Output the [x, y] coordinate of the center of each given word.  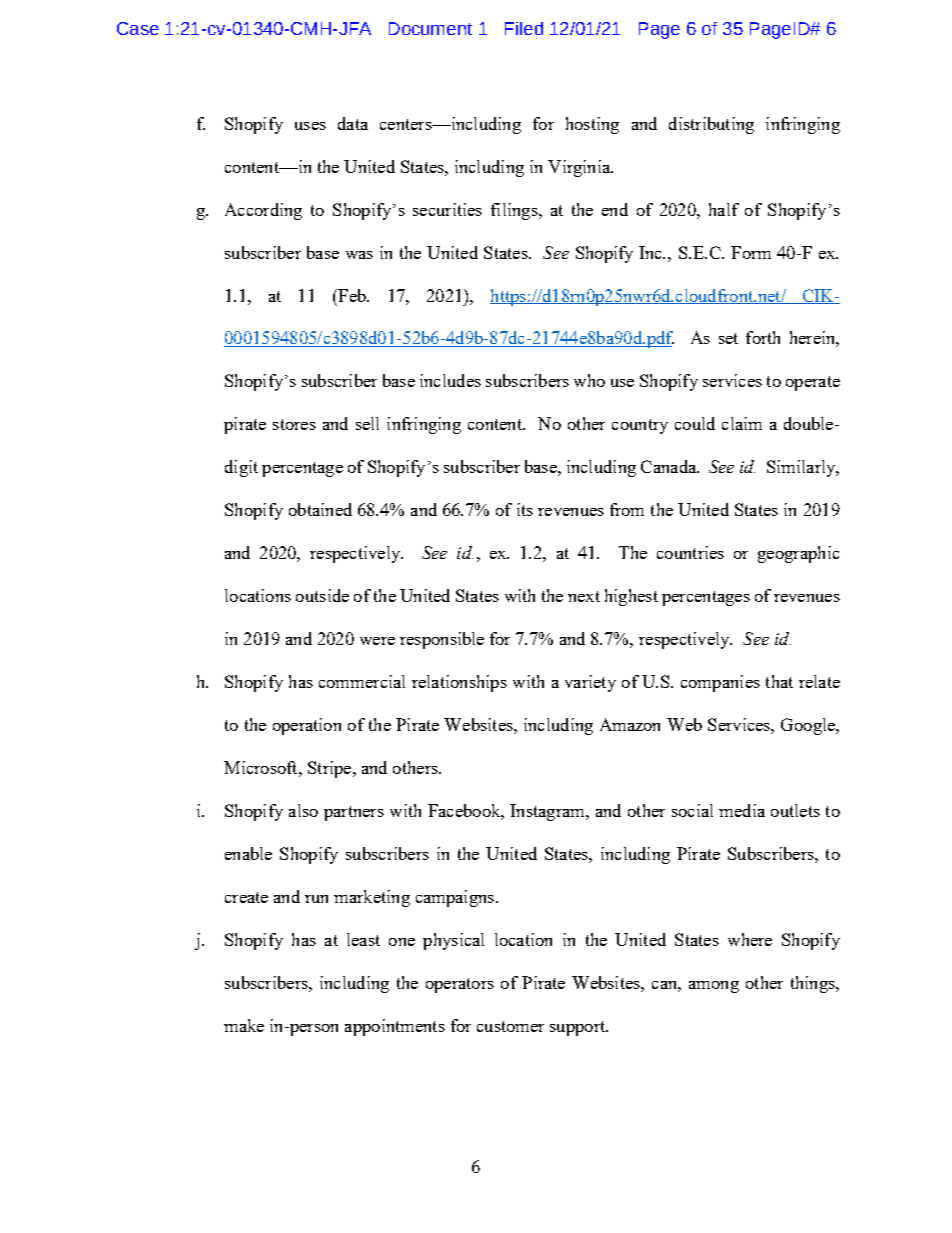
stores [294, 424]
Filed [524, 28]
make [244, 1025]
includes [450, 380]
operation [307, 726]
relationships [459, 683]
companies [720, 683]
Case [138, 28]
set [728, 338]
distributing [711, 125]
